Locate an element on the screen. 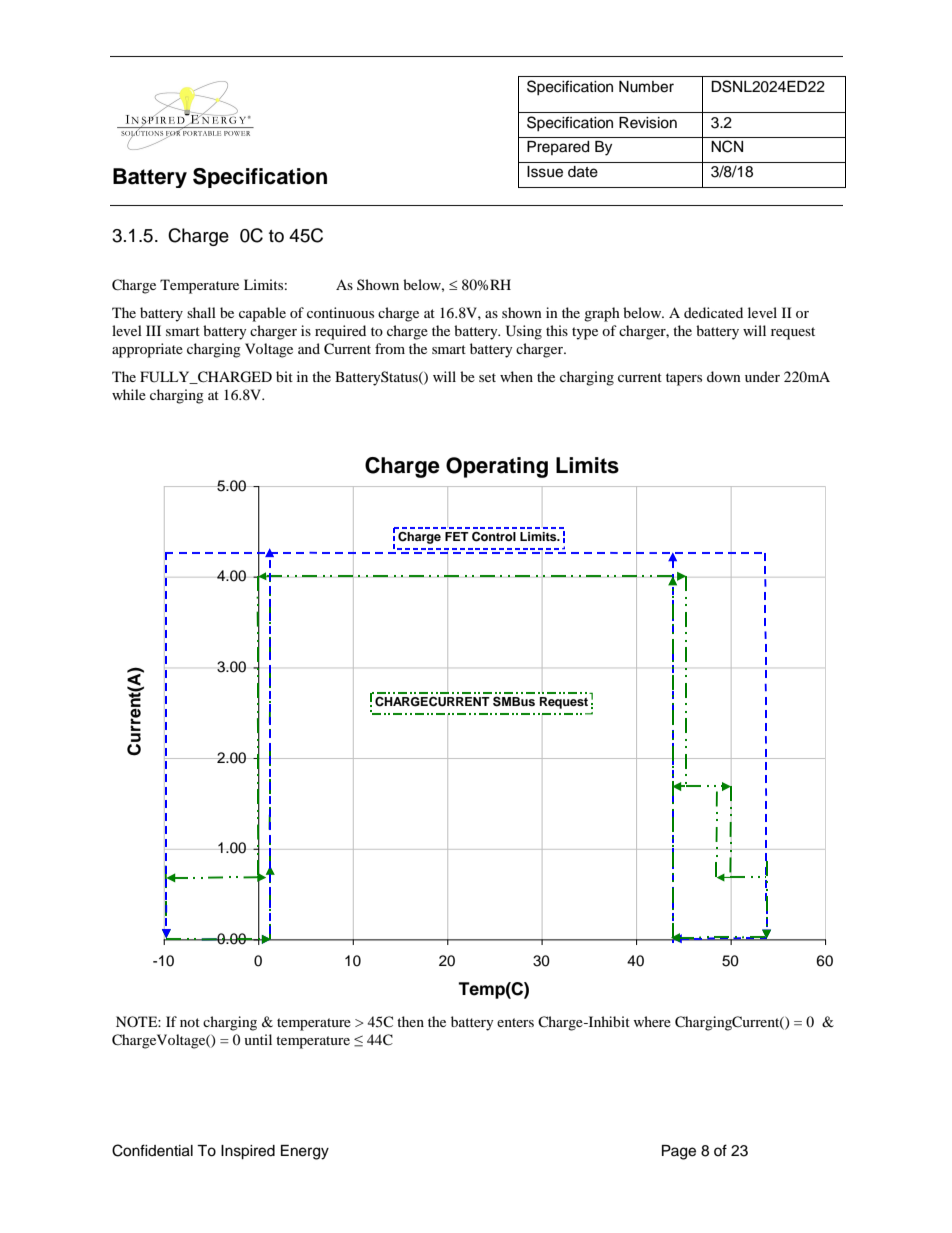 The height and width of the screenshot is (1233, 952). Operating is located at coordinates (497, 467).
